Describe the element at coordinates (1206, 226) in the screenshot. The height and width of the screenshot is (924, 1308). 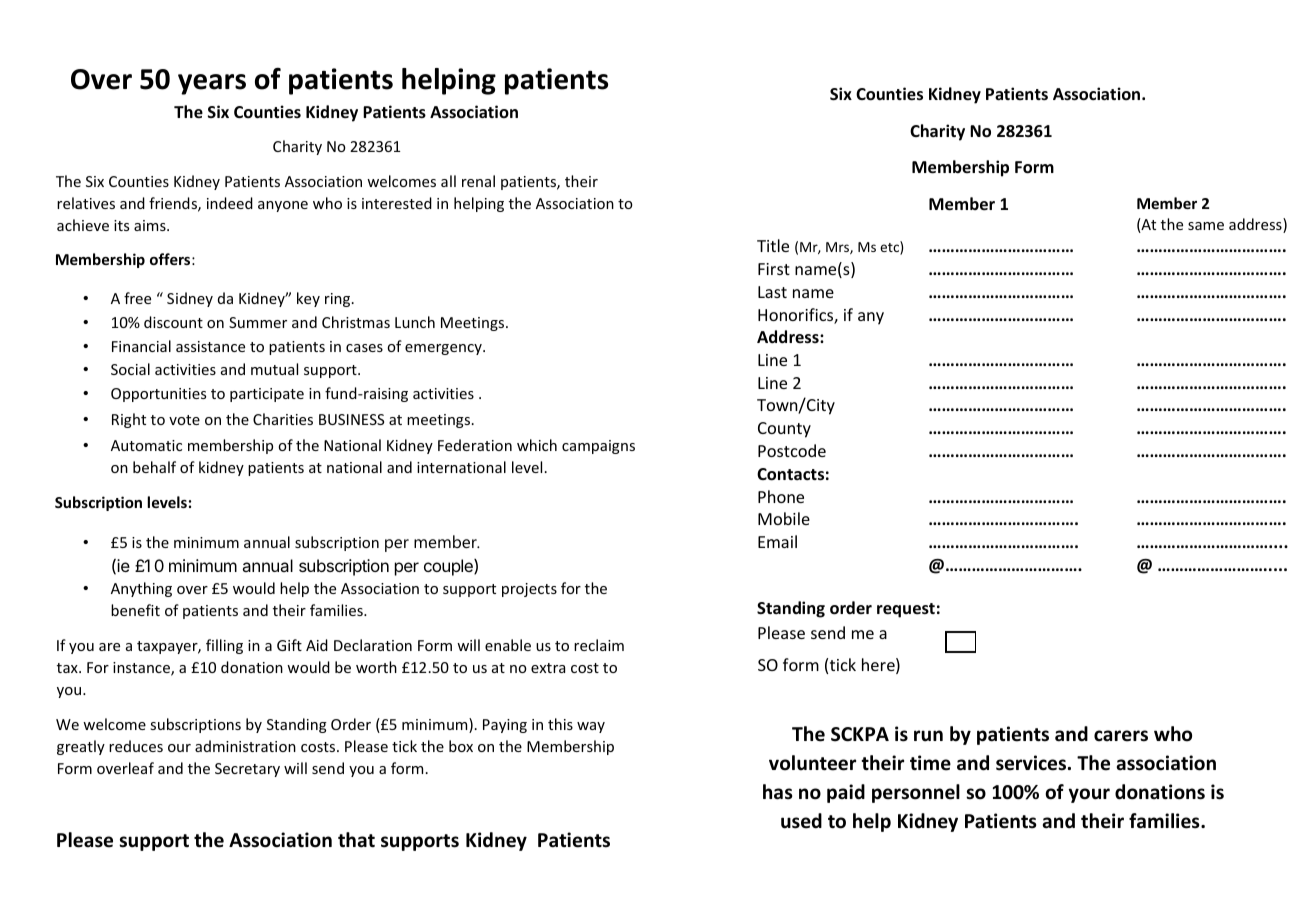
I see `same` at that location.
